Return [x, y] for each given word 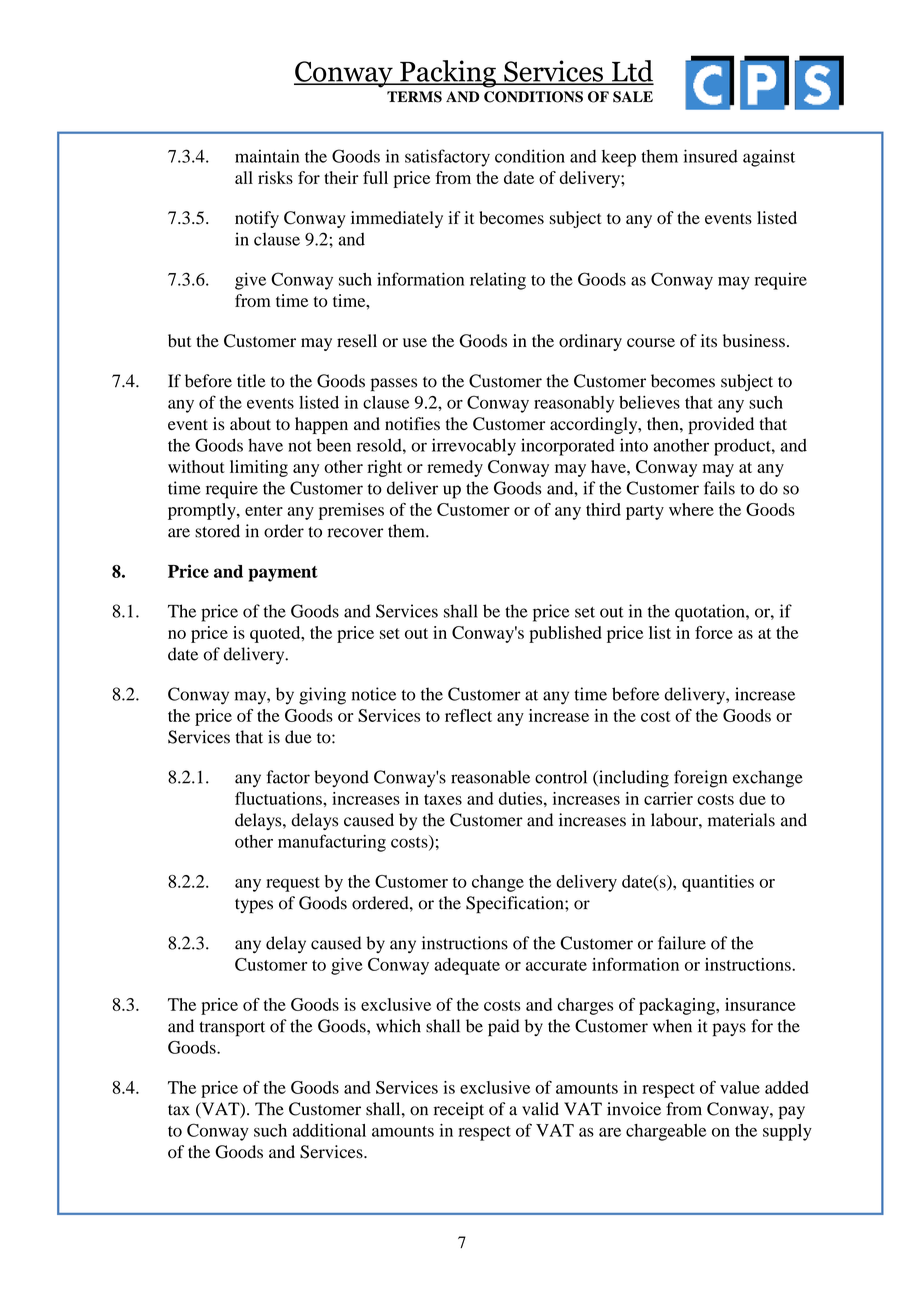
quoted [276, 634]
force [714, 632]
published [565, 634]
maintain [267, 156]
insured [711, 156]
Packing [448, 74]
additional [329, 1130]
